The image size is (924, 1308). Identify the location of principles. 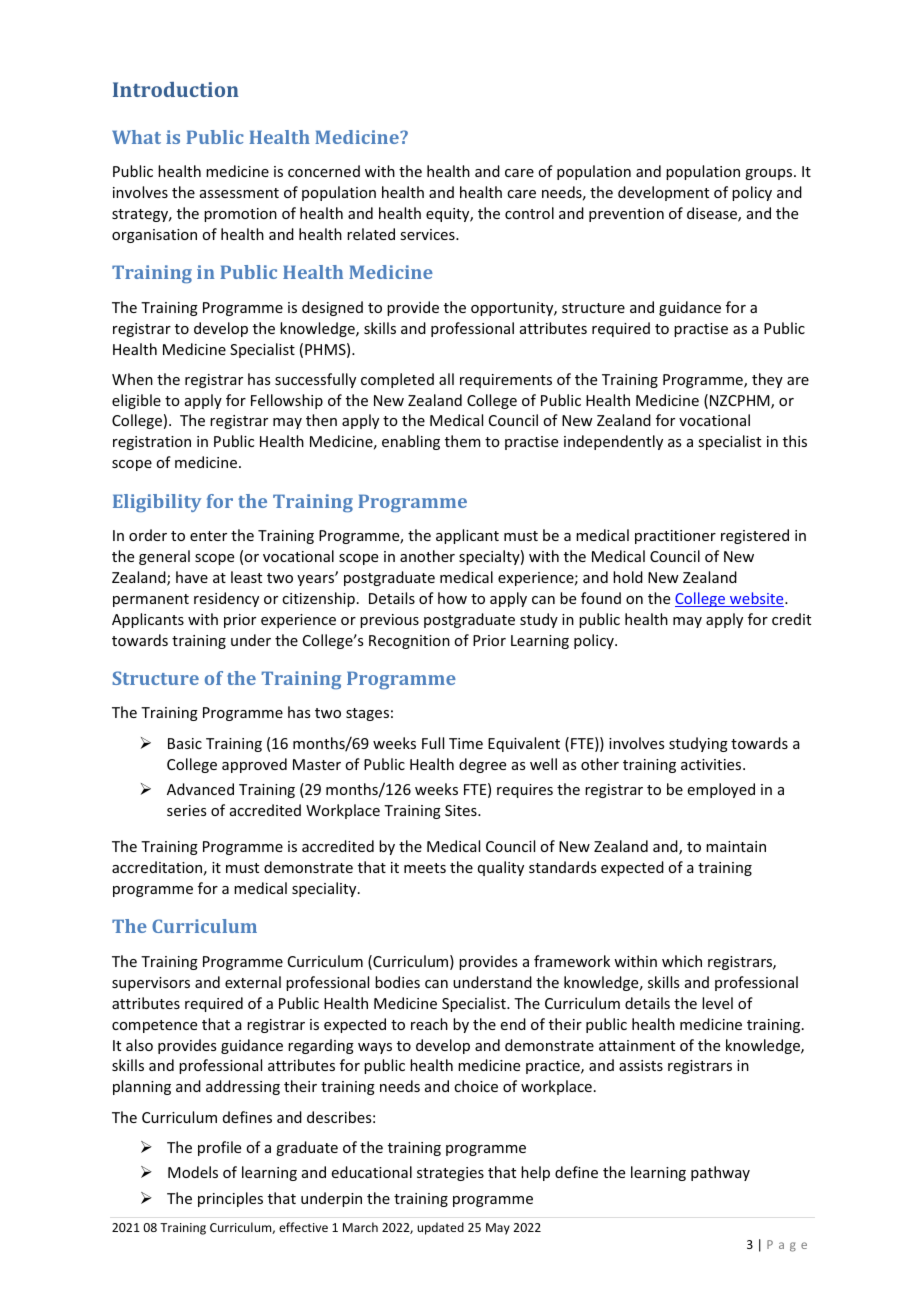
(230, 1199).
